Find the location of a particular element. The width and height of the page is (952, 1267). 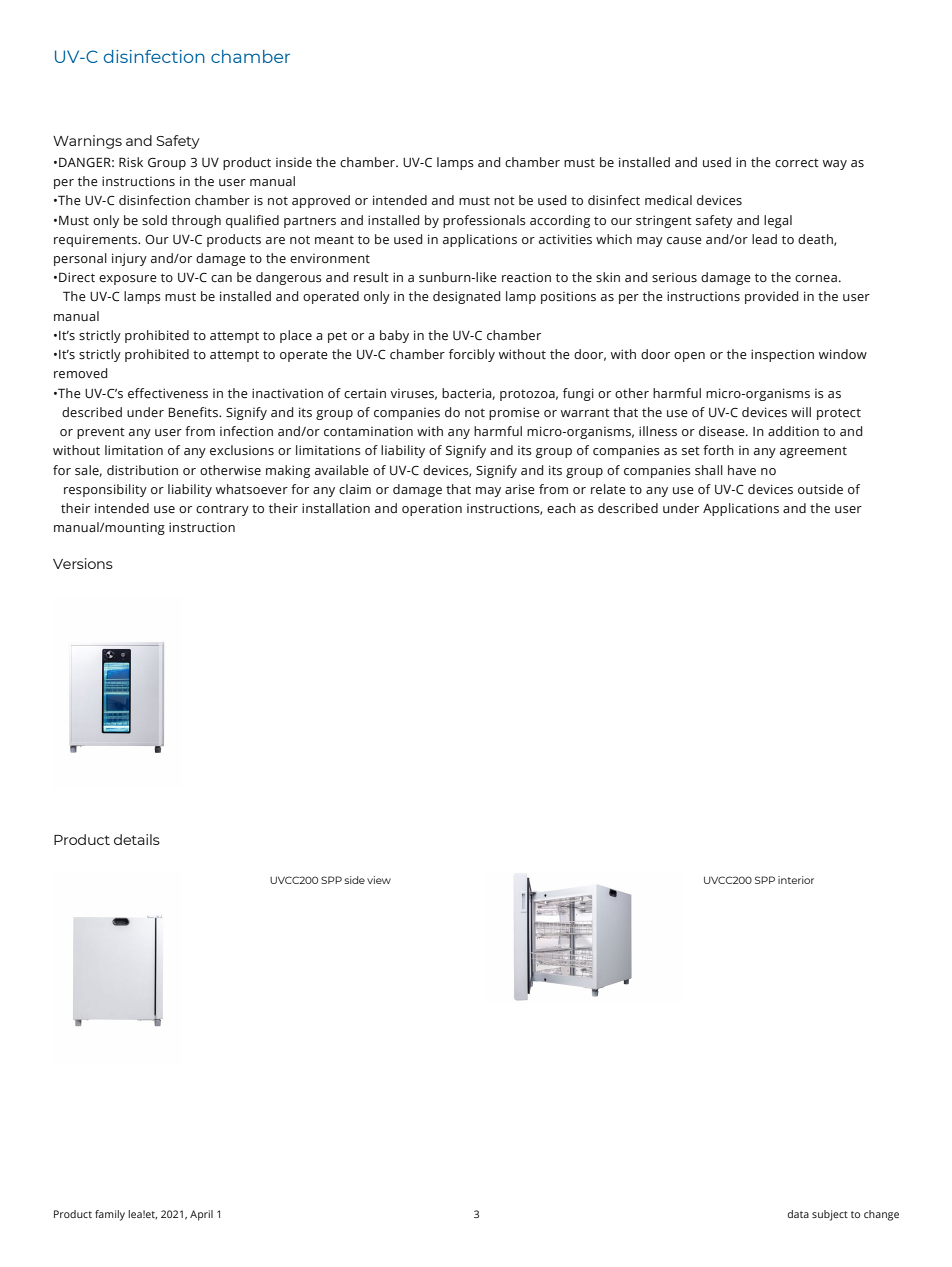

contrary is located at coordinates (222, 510).
